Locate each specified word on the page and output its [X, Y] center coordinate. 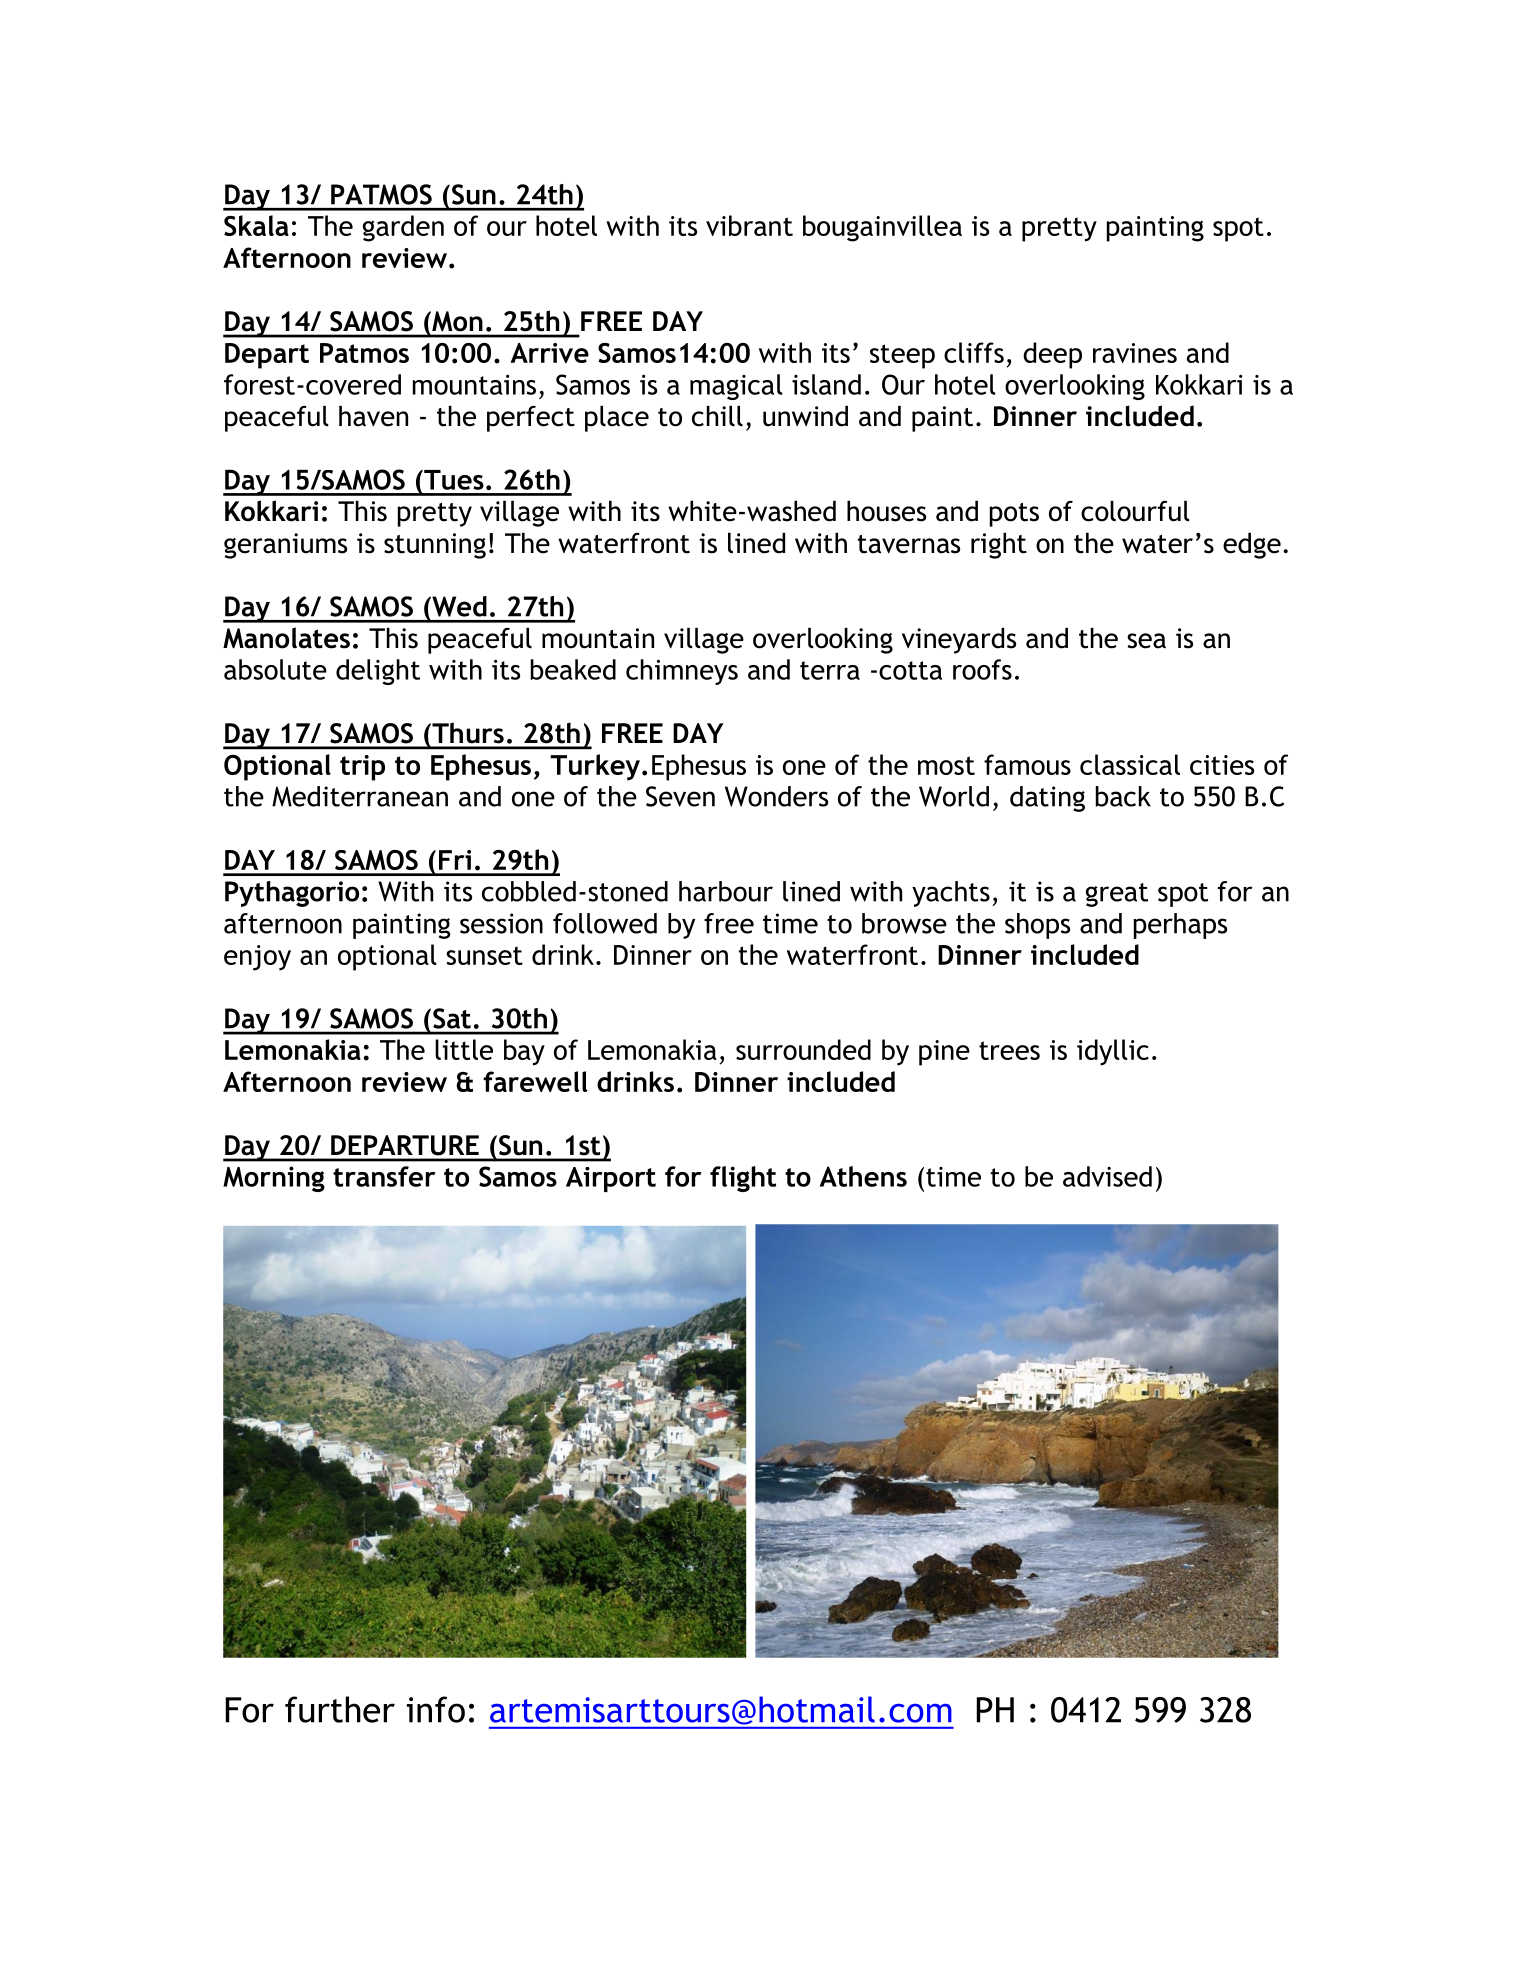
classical [1130, 764]
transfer [384, 1176]
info [436, 1709]
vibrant [749, 225]
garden [403, 228]
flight [743, 1179]
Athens [863, 1176]
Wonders [776, 796]
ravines [1135, 353]
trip [362, 768]
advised [1107, 1176]
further [340, 1709]
